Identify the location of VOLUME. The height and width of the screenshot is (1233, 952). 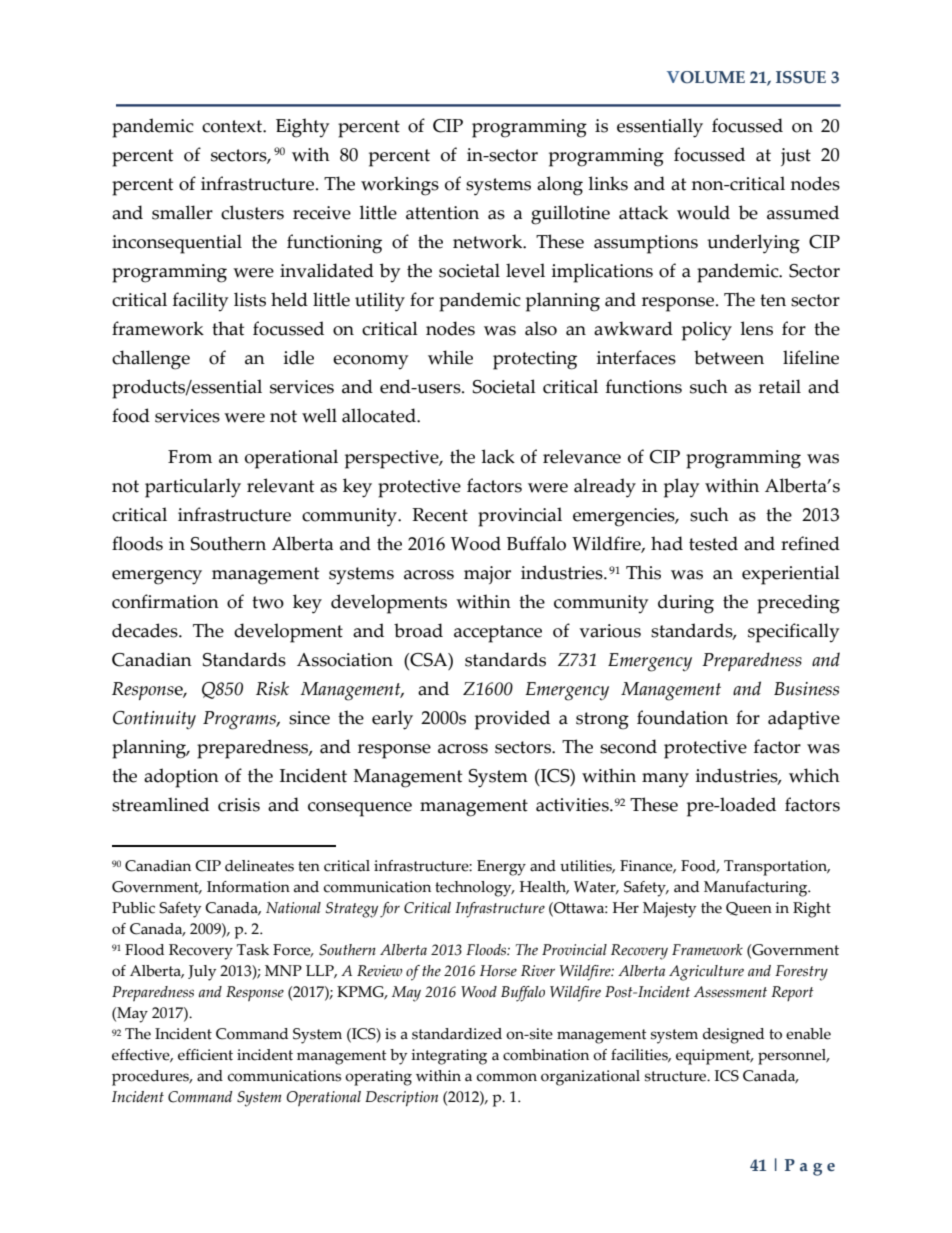
(706, 77).
